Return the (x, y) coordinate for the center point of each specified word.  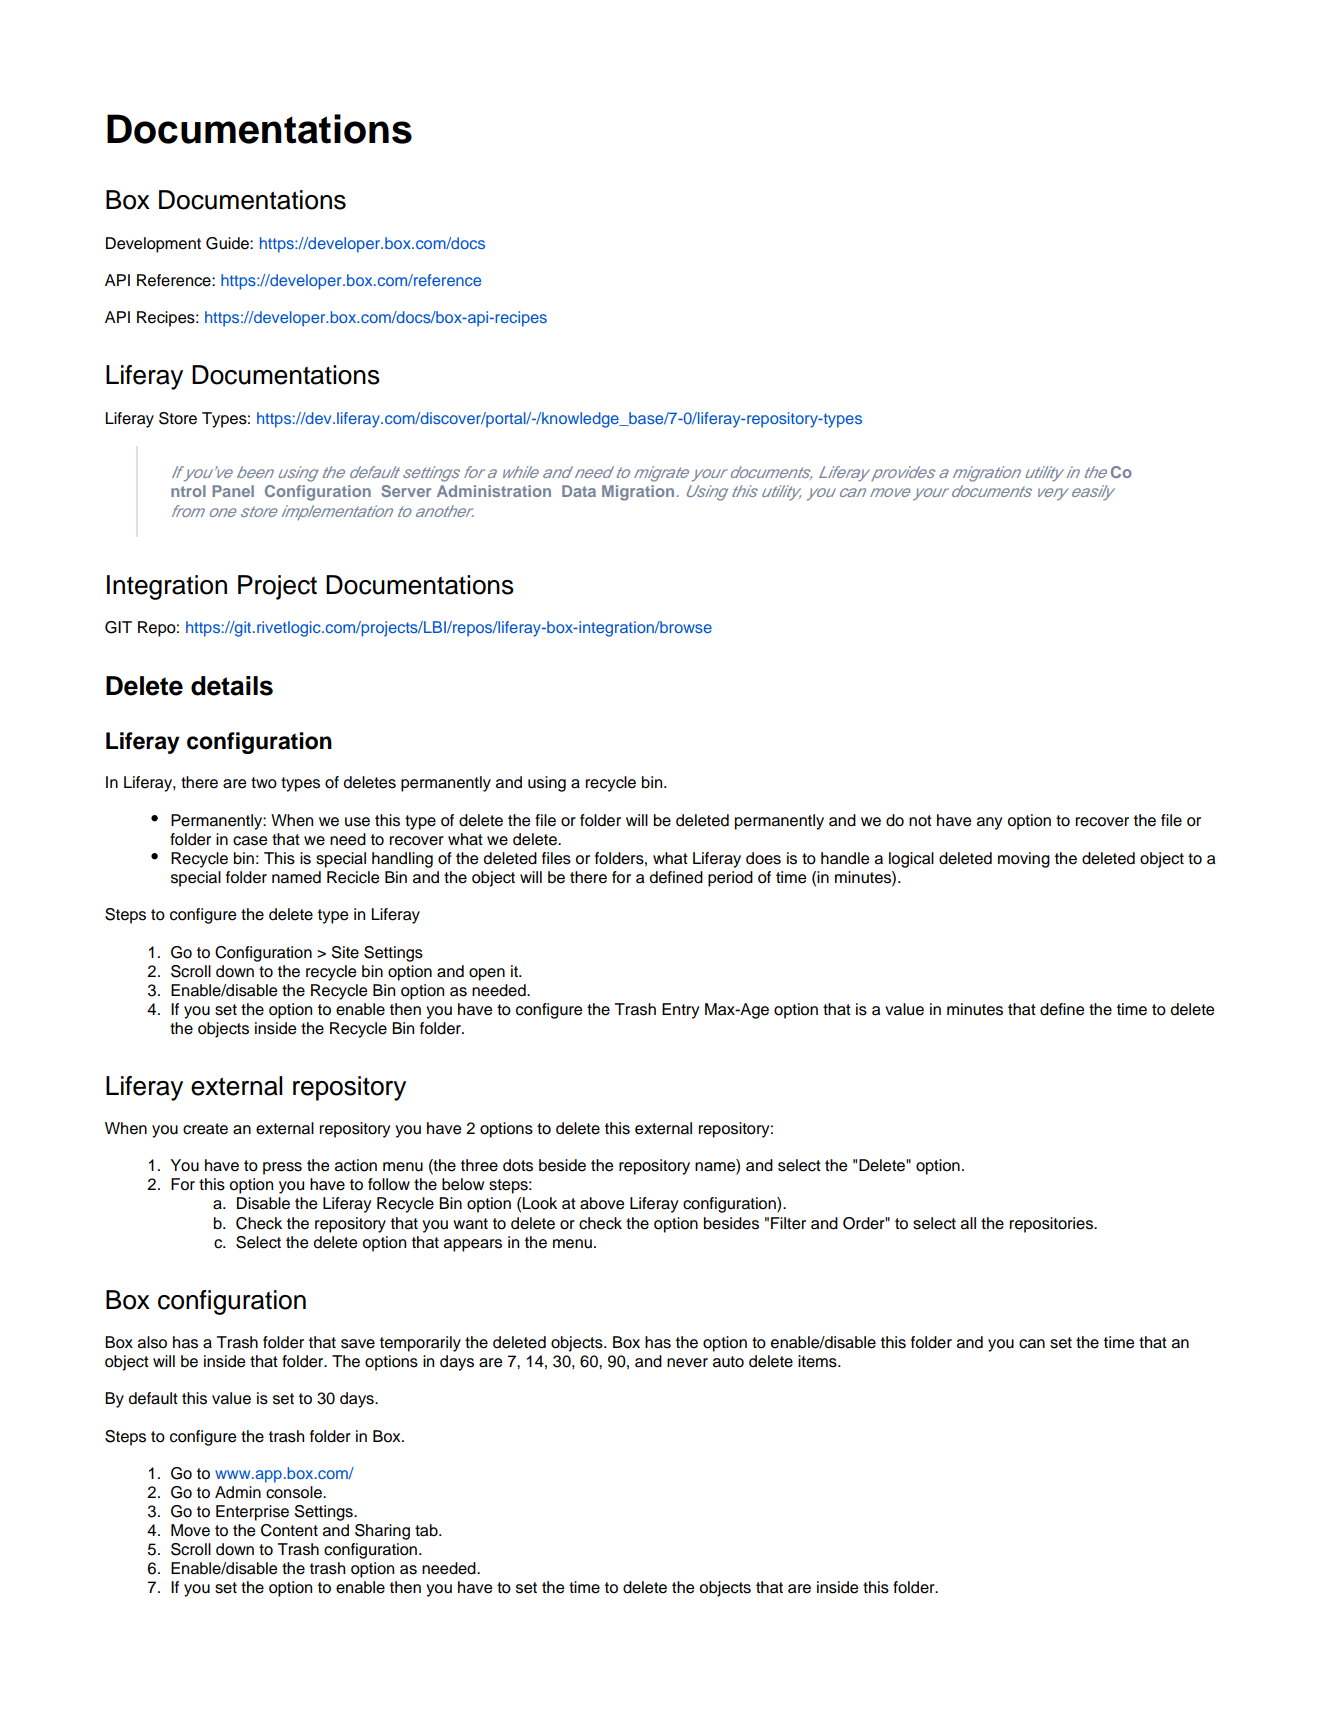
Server (406, 491)
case (250, 841)
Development (153, 245)
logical (911, 860)
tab (427, 1530)
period (730, 879)
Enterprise (252, 1513)
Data (579, 491)
